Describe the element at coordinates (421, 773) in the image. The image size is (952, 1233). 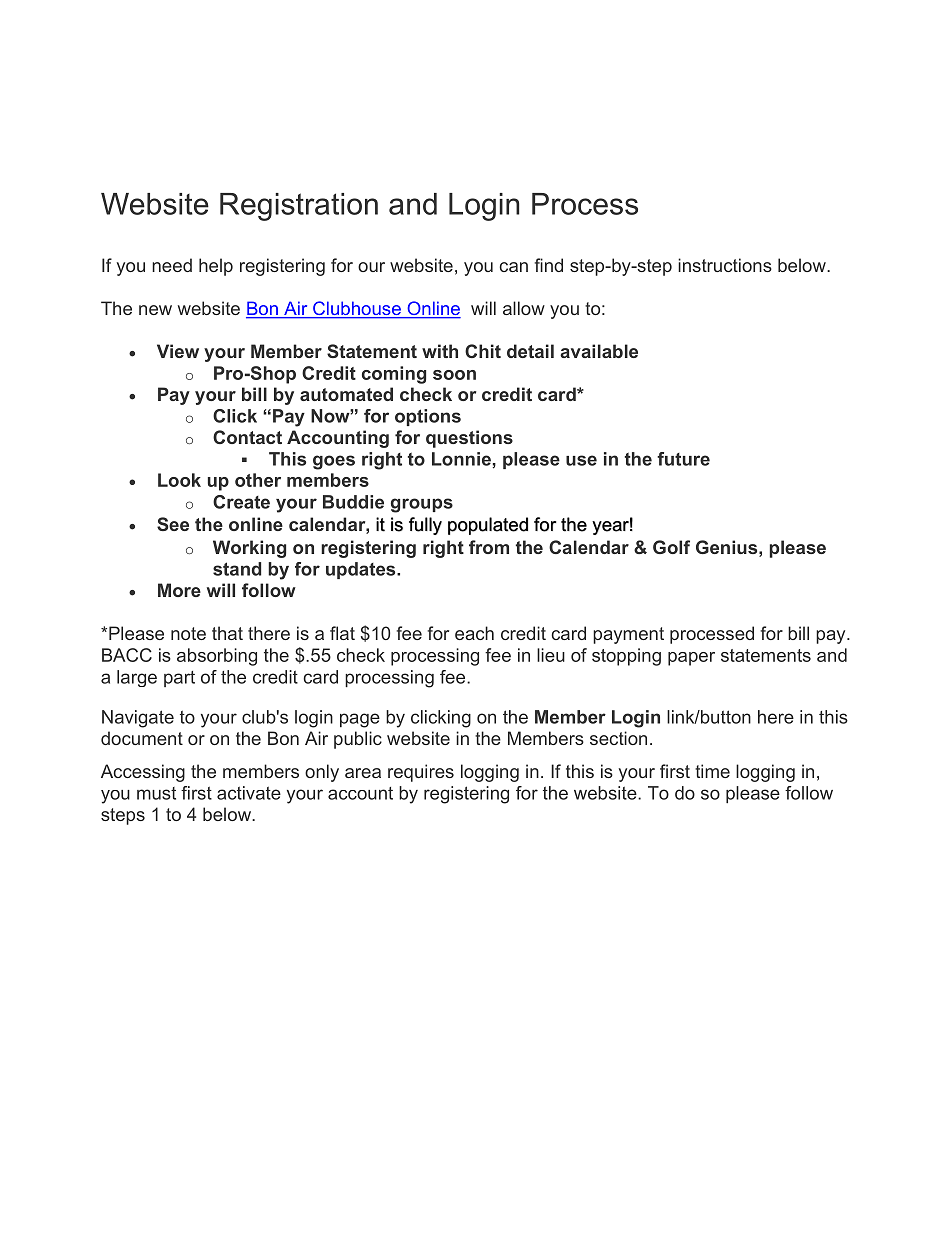
I see `requires` at that location.
